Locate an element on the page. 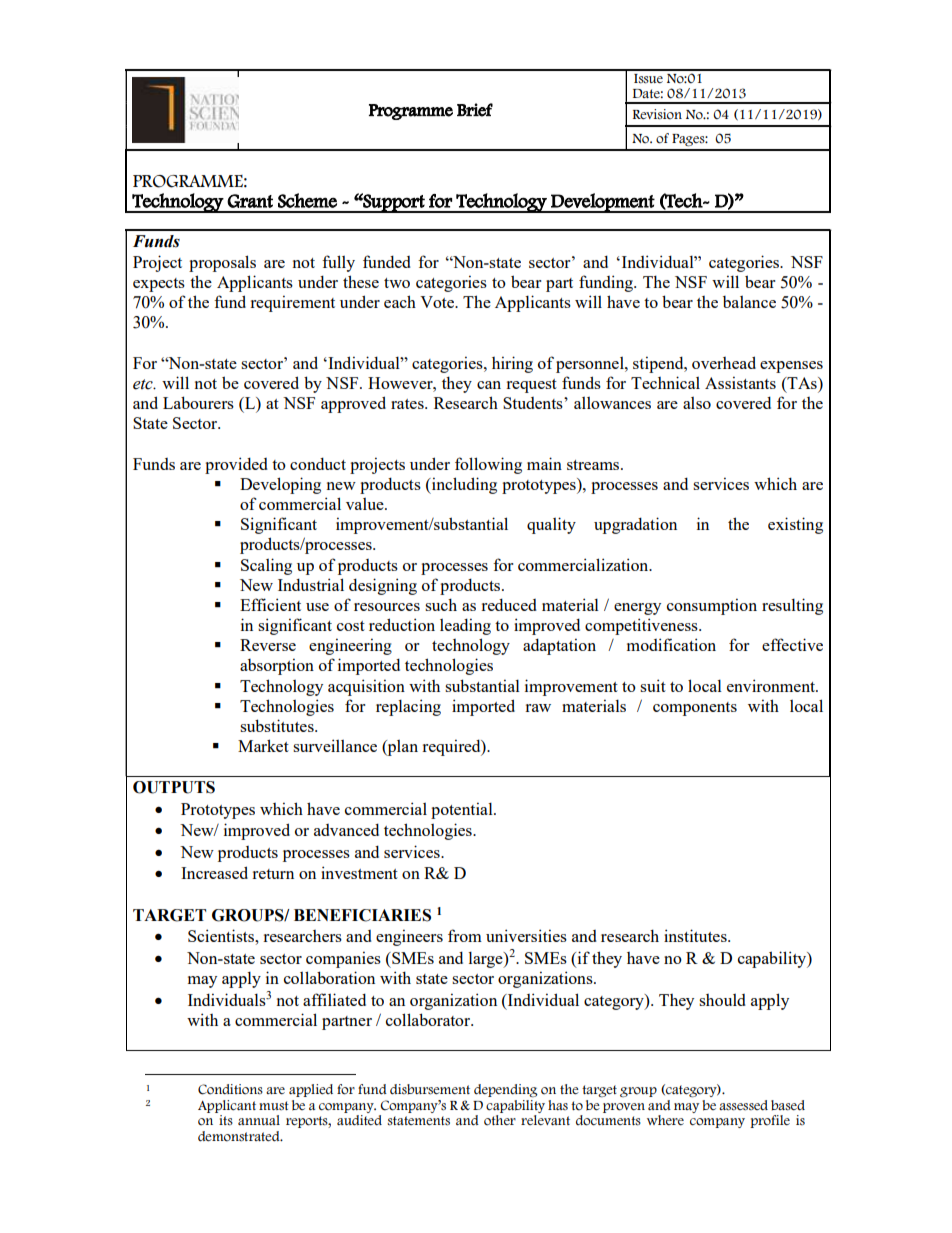 The width and height of the image is (952, 1233). provided is located at coordinates (236, 465).
